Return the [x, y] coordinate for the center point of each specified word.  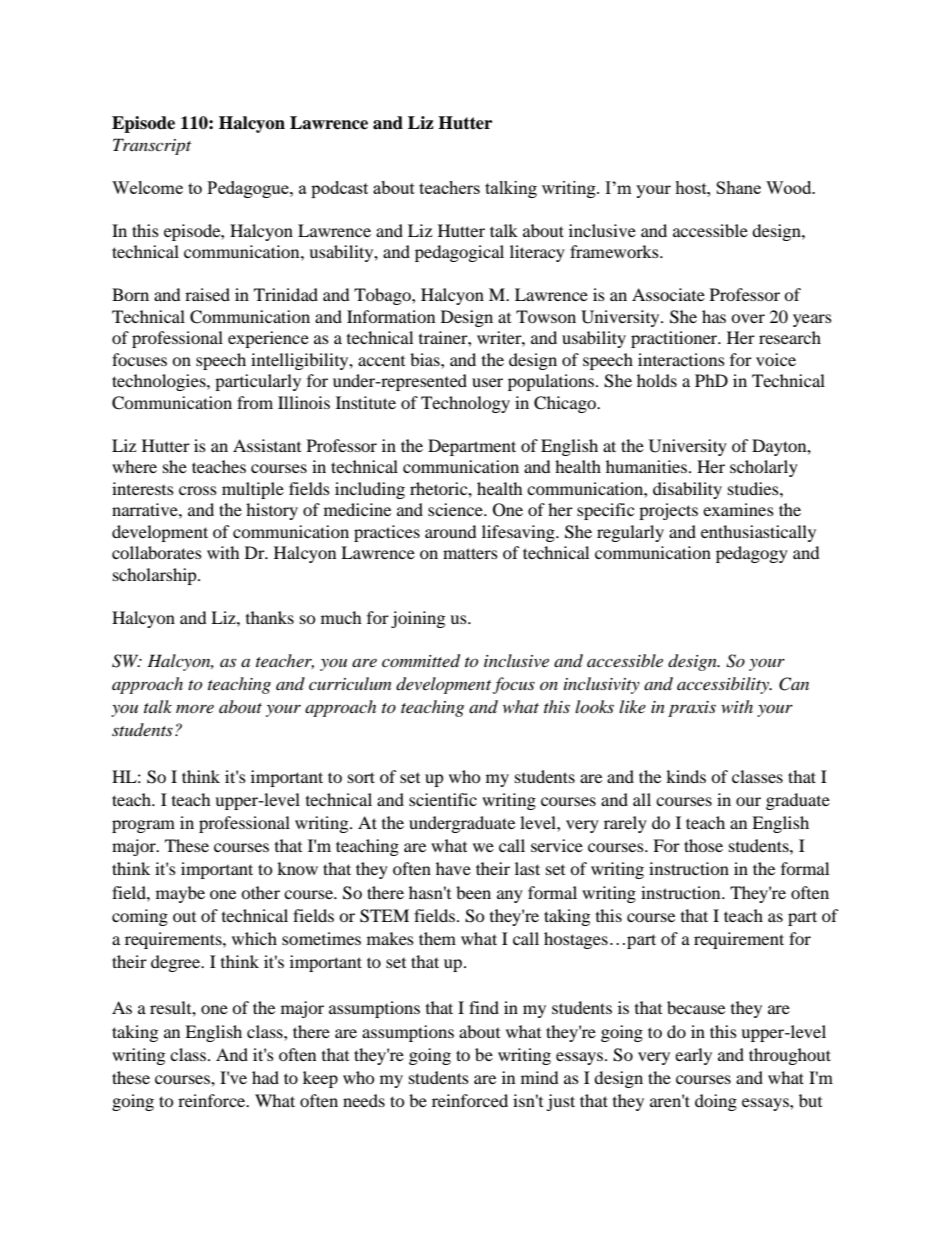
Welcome [147, 187]
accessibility [724, 685]
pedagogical [459, 253]
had [265, 1077]
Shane [738, 187]
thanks [270, 617]
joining [418, 619]
